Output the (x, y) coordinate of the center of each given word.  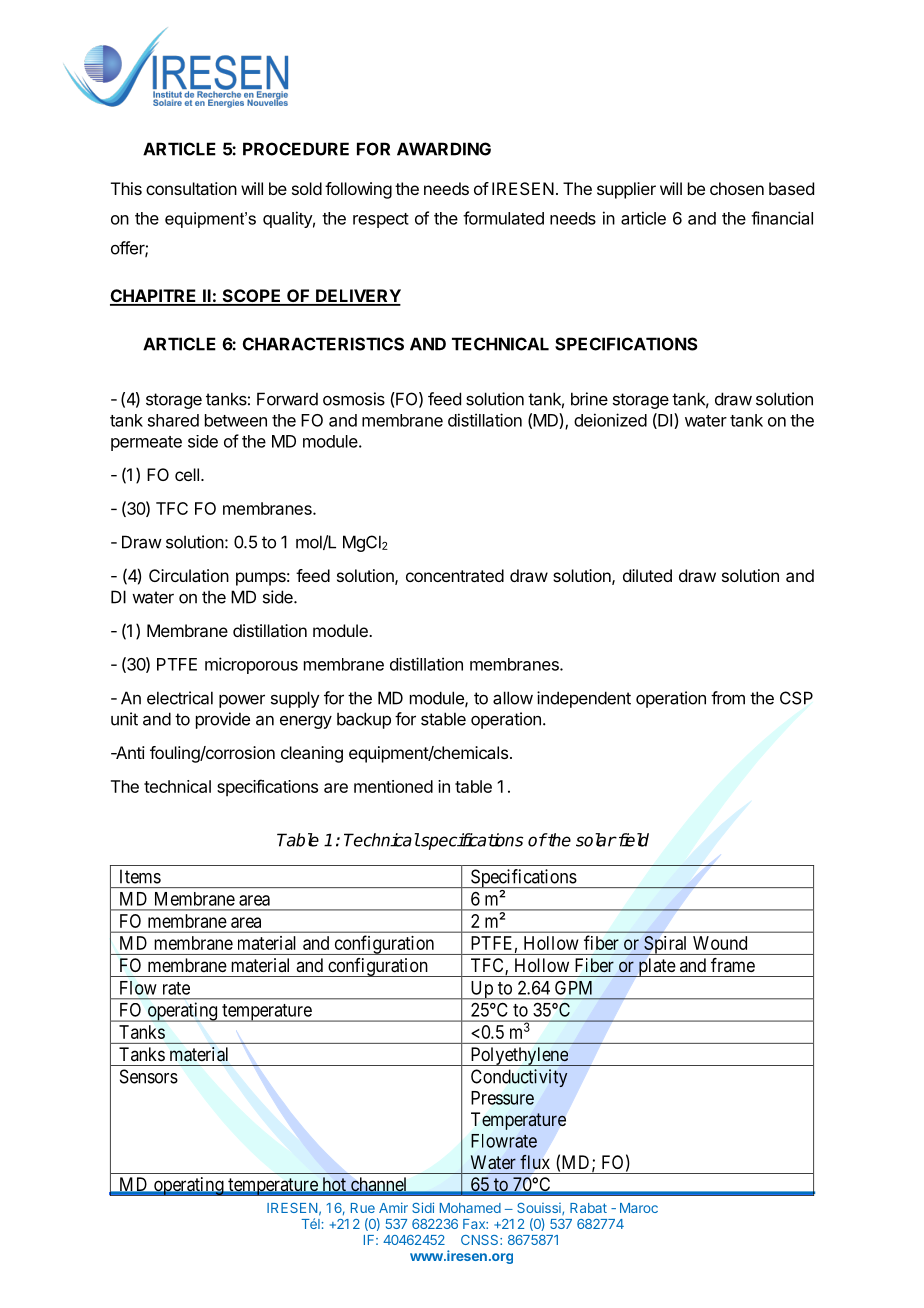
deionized (610, 420)
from (728, 698)
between (236, 420)
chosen (737, 188)
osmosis (354, 399)
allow (513, 698)
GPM (573, 988)
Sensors (149, 1076)
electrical (180, 698)
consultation (191, 188)
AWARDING (444, 149)
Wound (720, 943)
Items (140, 876)
